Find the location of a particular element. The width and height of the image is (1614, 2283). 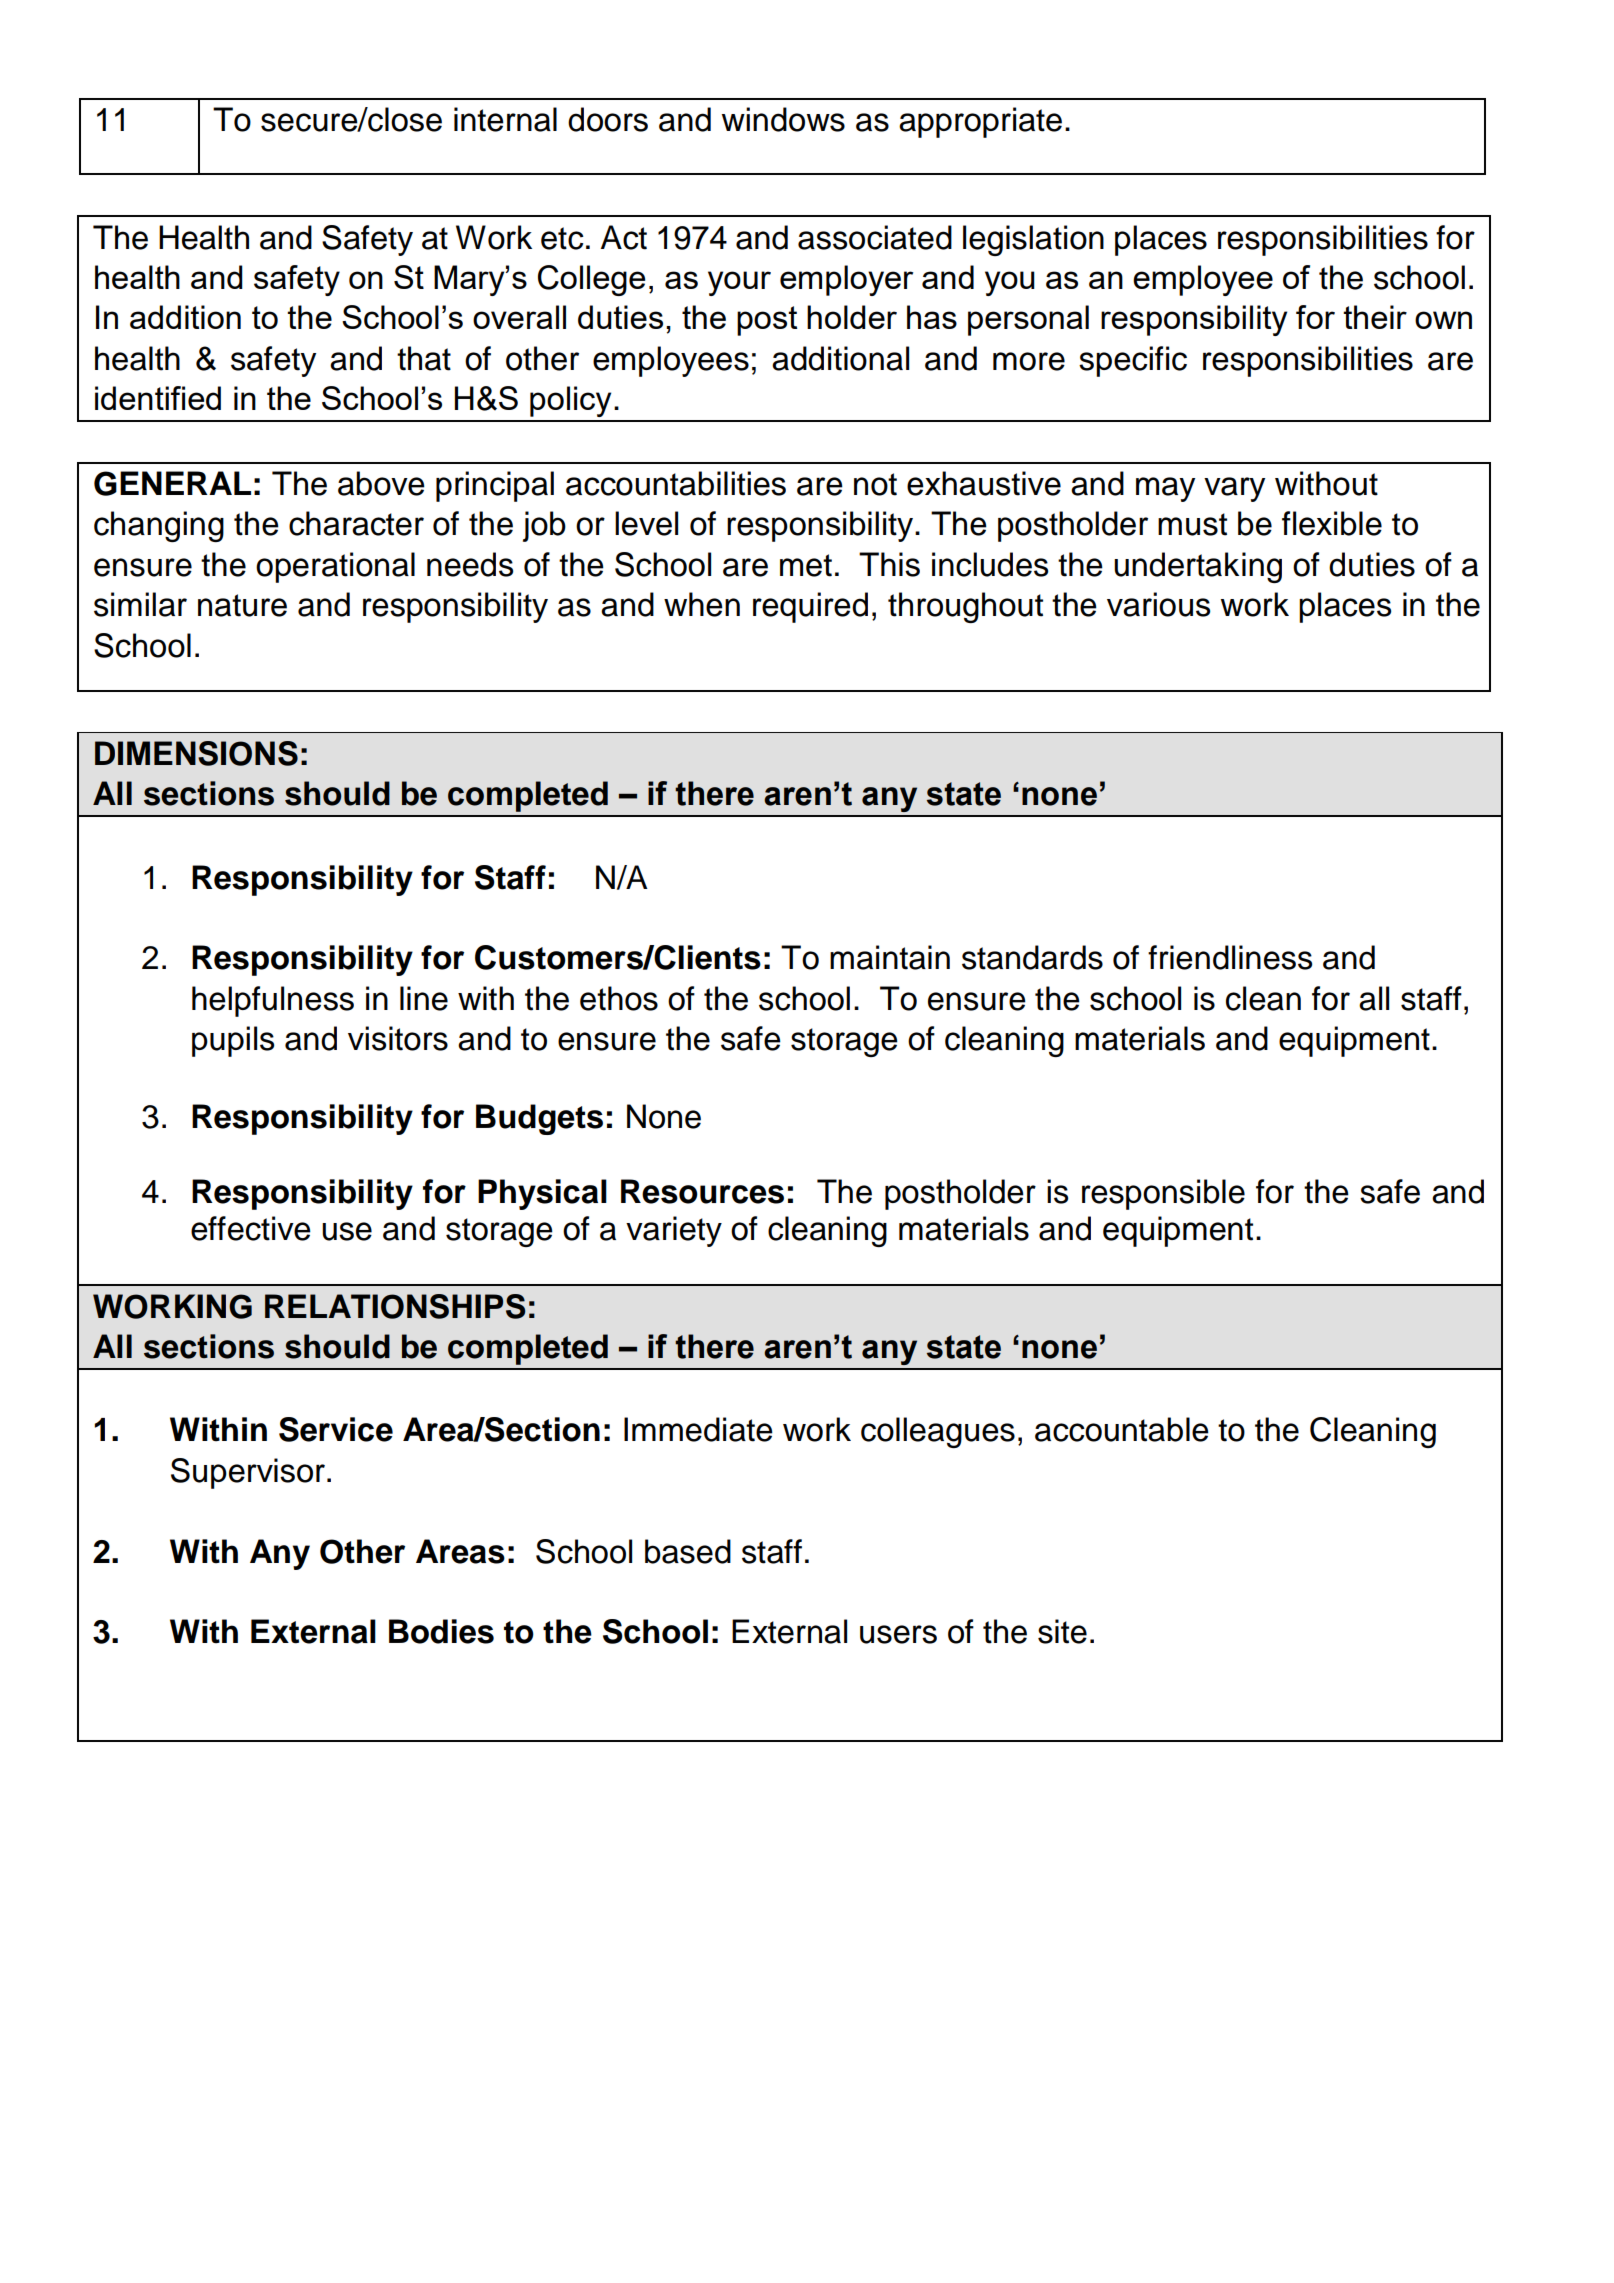

helpfulness is located at coordinates (273, 1001).
